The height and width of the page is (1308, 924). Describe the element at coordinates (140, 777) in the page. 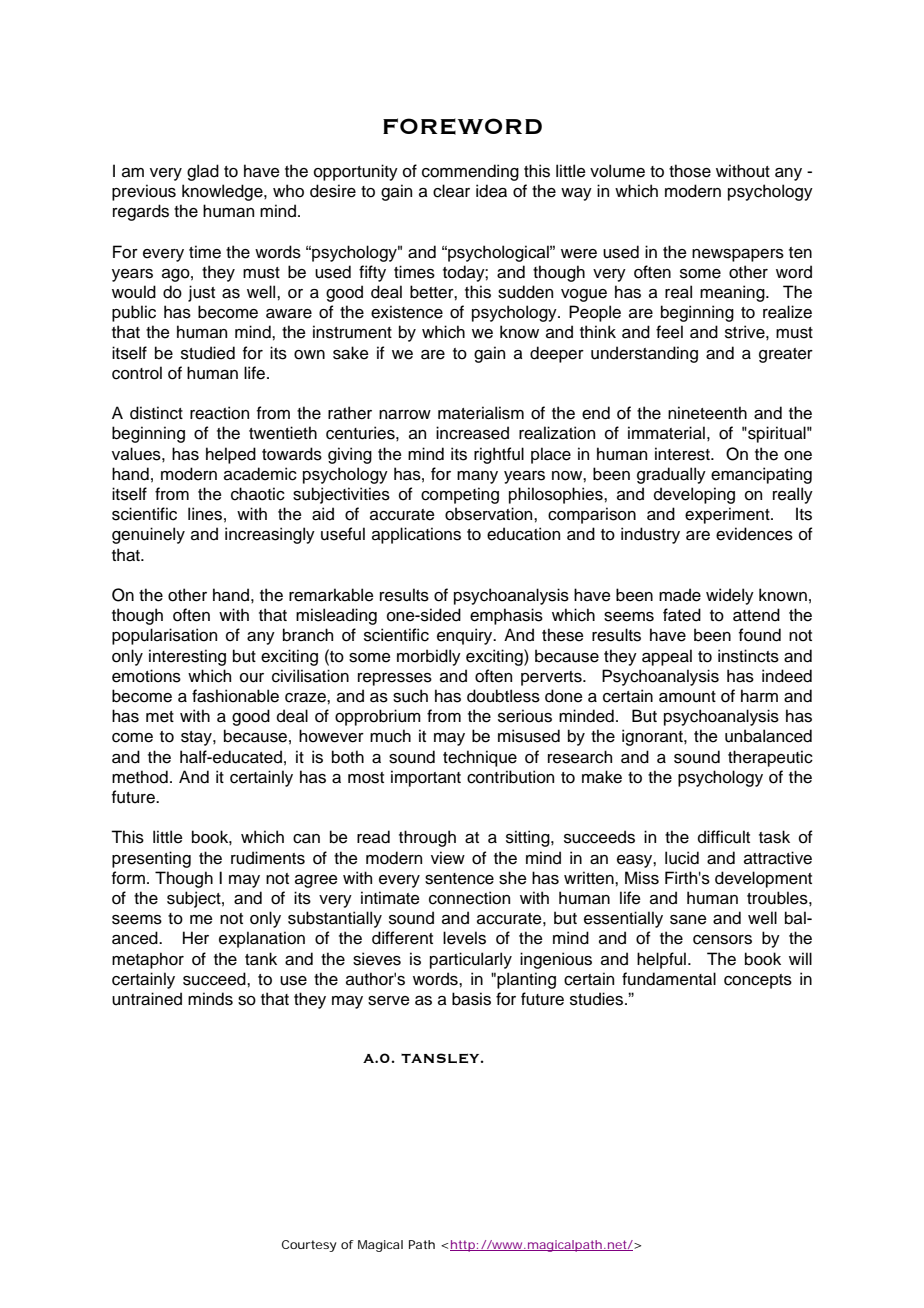

I see `method` at that location.
